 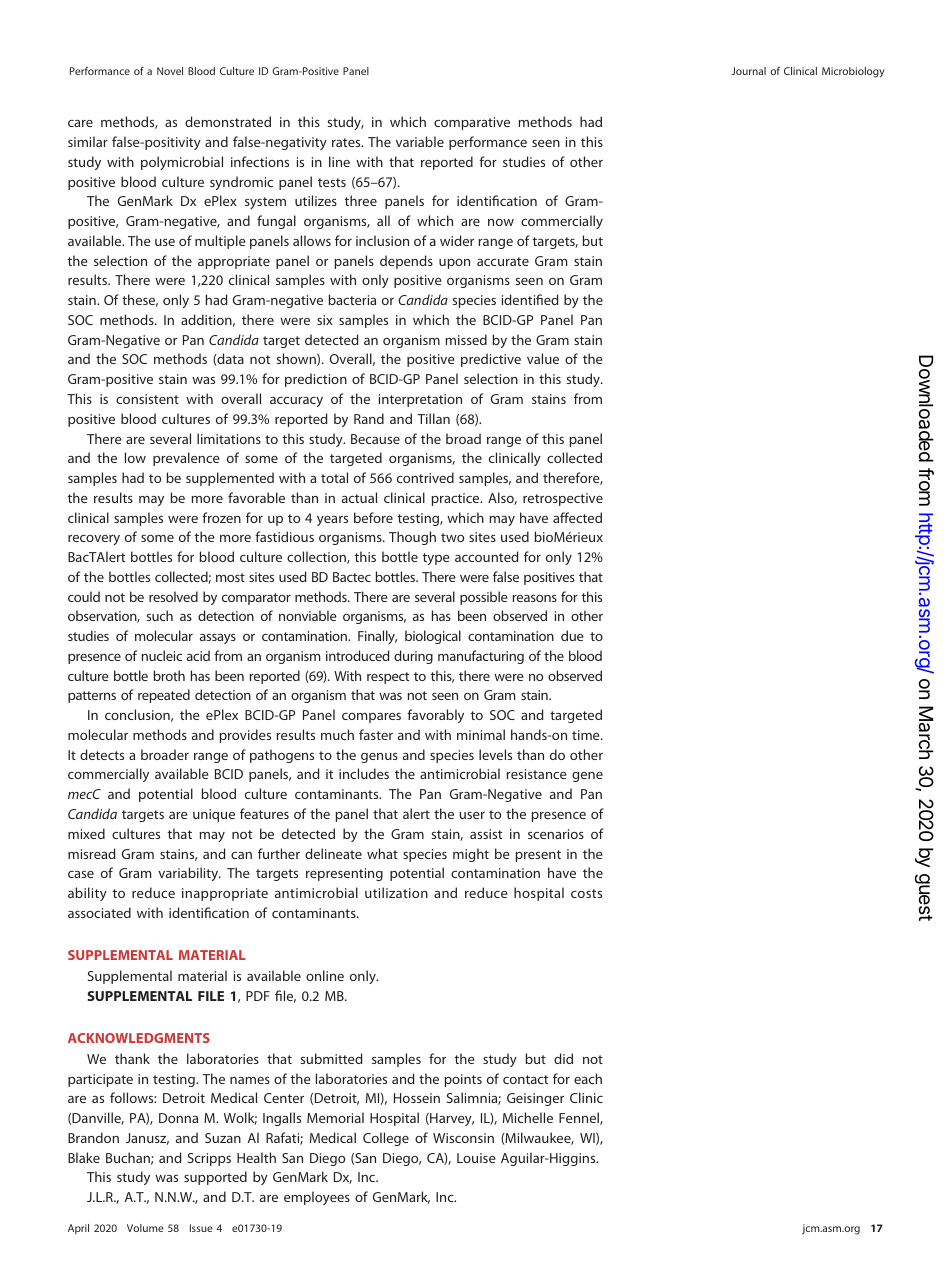 I want to click on Journal, so click(x=748, y=71).
